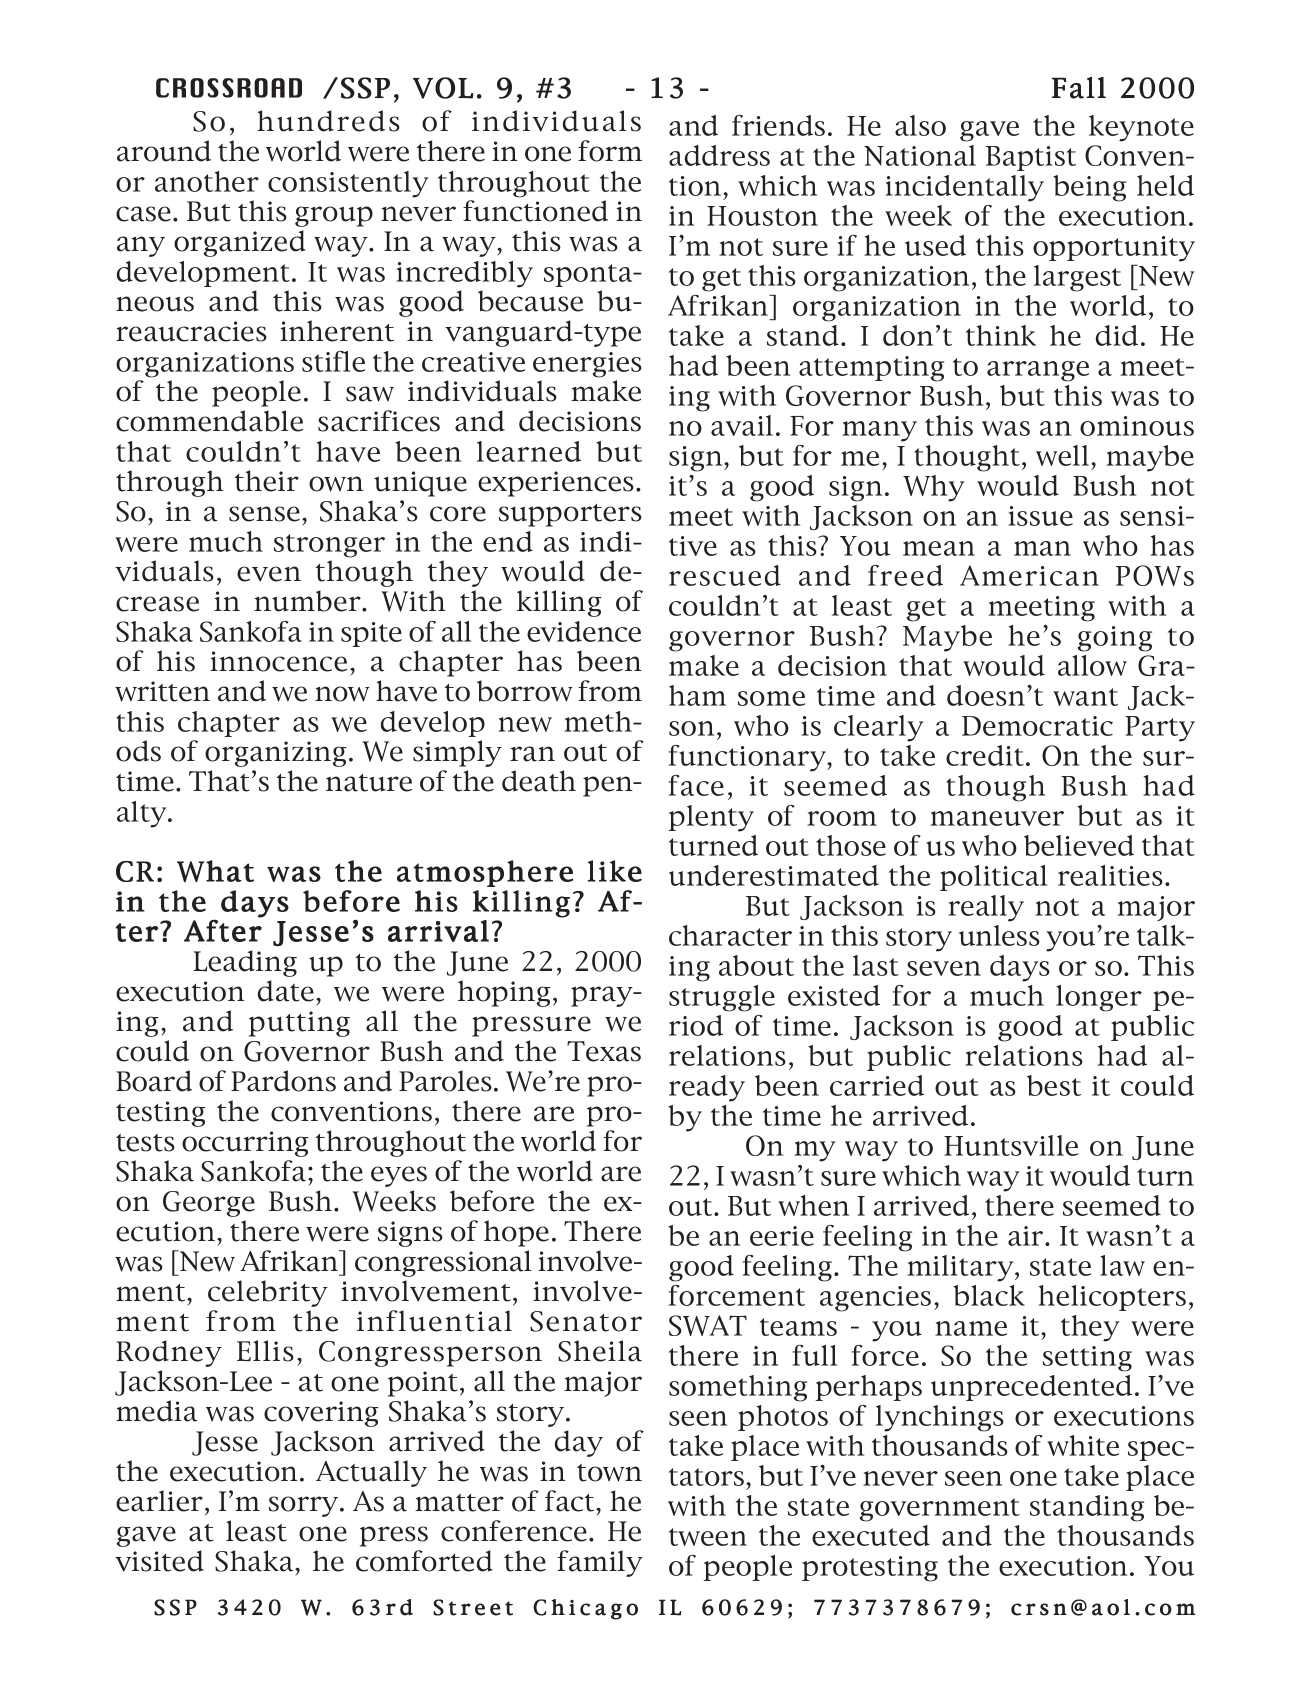 This page has height=1697, width=1311. Describe the element at coordinates (610, 151) in the page. I see `form` at that location.
